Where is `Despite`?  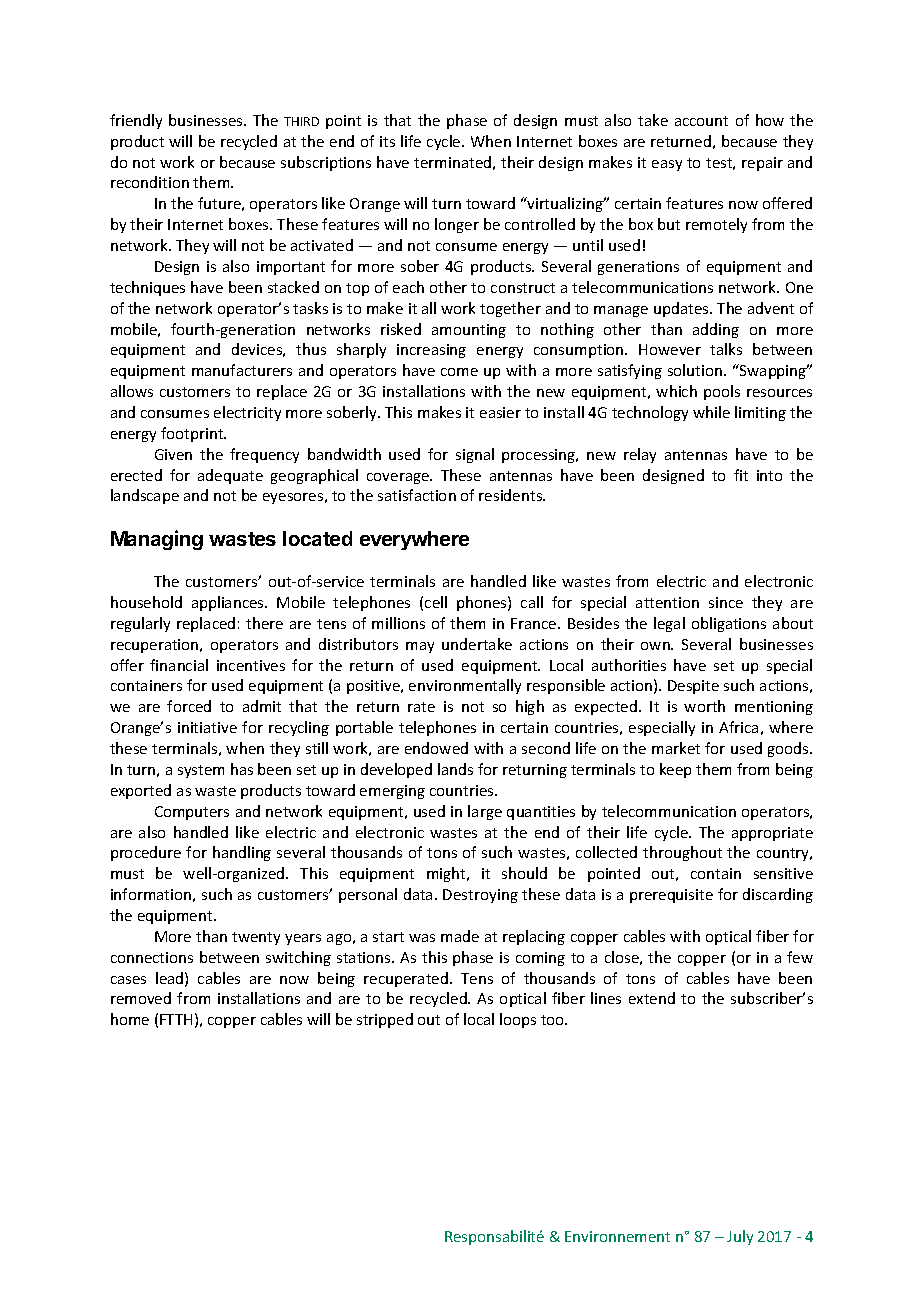 Despite is located at coordinates (693, 687).
